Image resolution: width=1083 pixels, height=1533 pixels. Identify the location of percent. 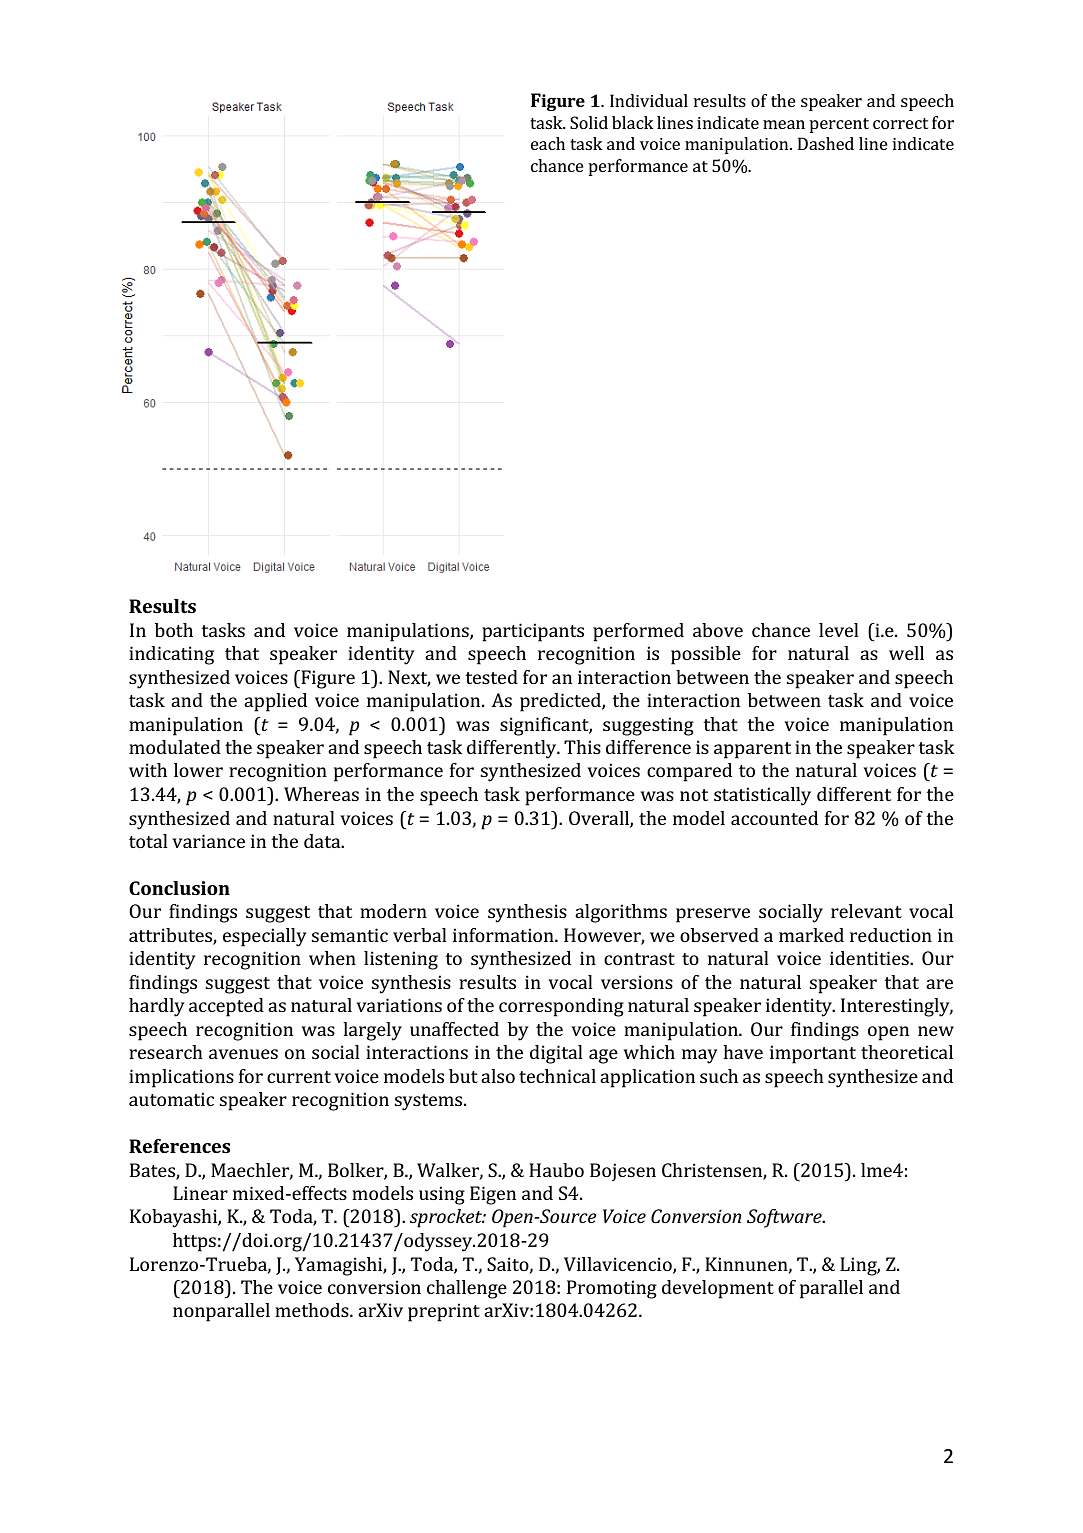
(839, 125).
